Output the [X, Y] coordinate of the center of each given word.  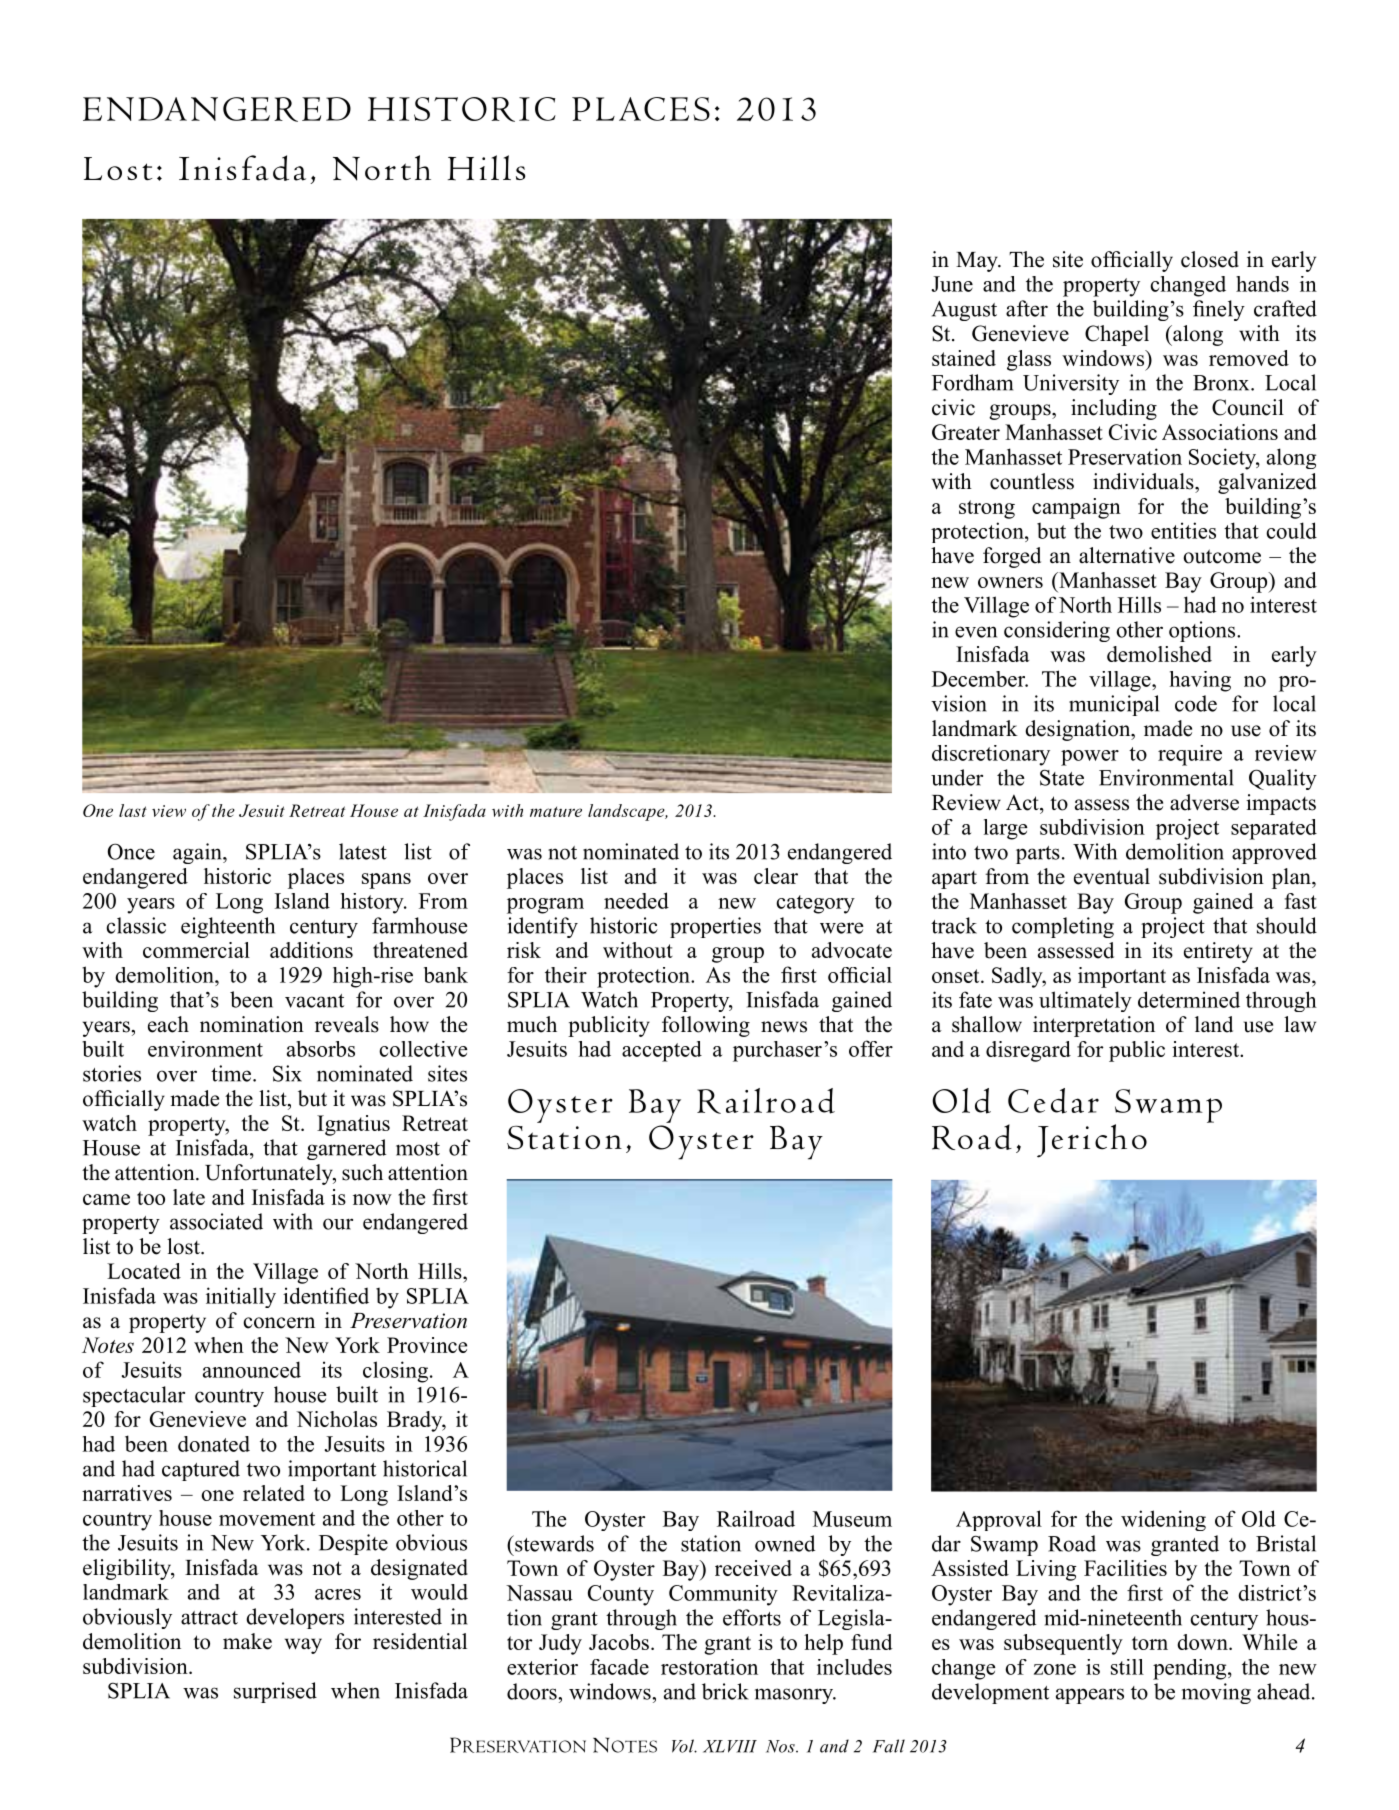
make [247, 1641]
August [964, 311]
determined [1189, 999]
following [706, 1026]
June [952, 284]
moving [1216, 1693]
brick [725, 1691]
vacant [314, 1001]
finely [1219, 310]
